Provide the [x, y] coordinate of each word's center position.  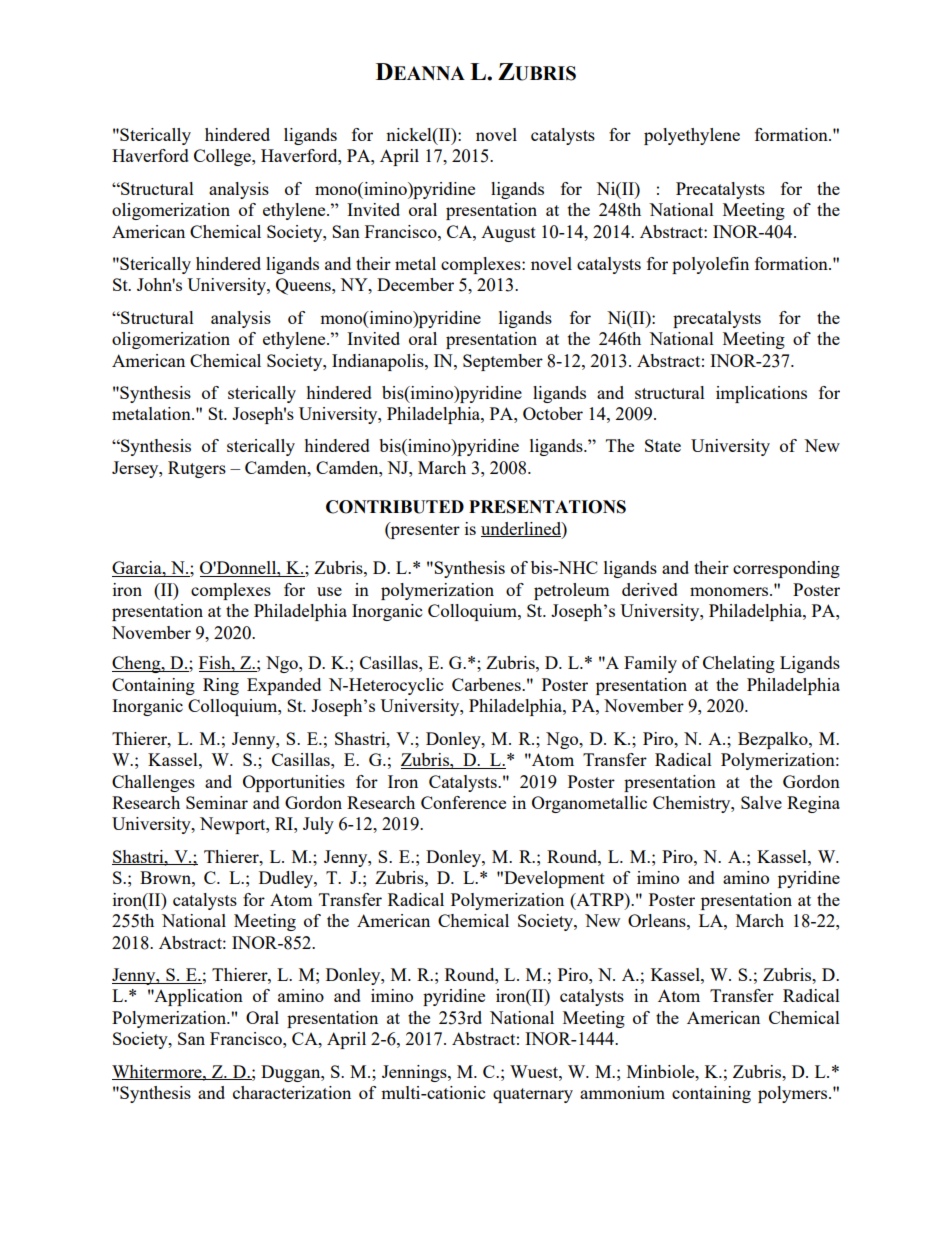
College [223, 157]
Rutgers [197, 469]
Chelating [739, 664]
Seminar [217, 802]
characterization [292, 1092]
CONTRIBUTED [395, 507]
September [503, 362]
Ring [221, 686]
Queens [304, 286]
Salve [761, 802]
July [318, 825]
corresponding [786, 569]
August [508, 234]
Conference [463, 802]
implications [761, 394]
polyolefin [710, 265]
